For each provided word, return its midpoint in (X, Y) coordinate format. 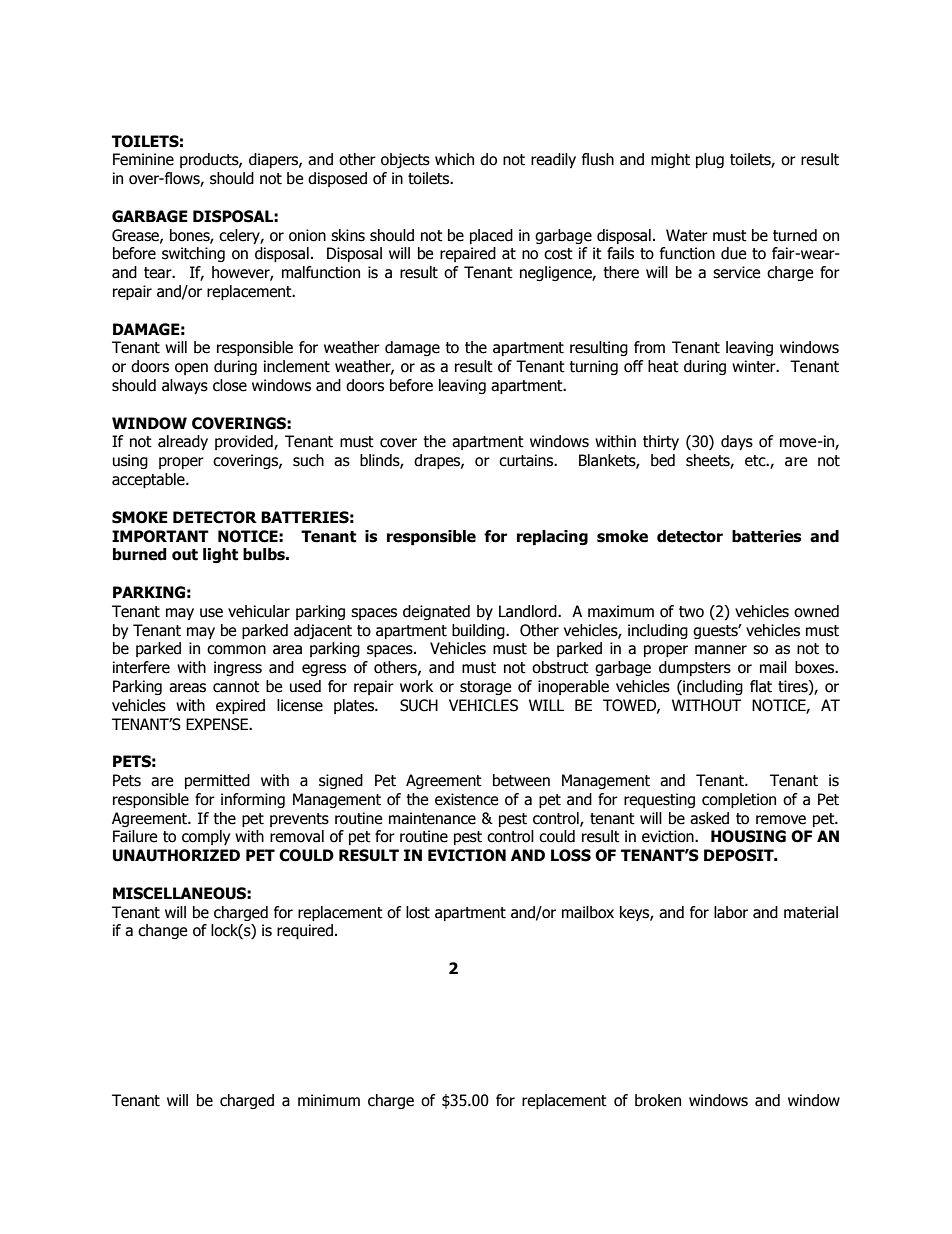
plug (710, 160)
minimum (329, 1100)
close (230, 385)
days (737, 442)
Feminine (143, 159)
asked (709, 818)
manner (721, 650)
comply (206, 837)
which (454, 159)
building (479, 631)
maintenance (432, 818)
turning (593, 367)
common (236, 650)
